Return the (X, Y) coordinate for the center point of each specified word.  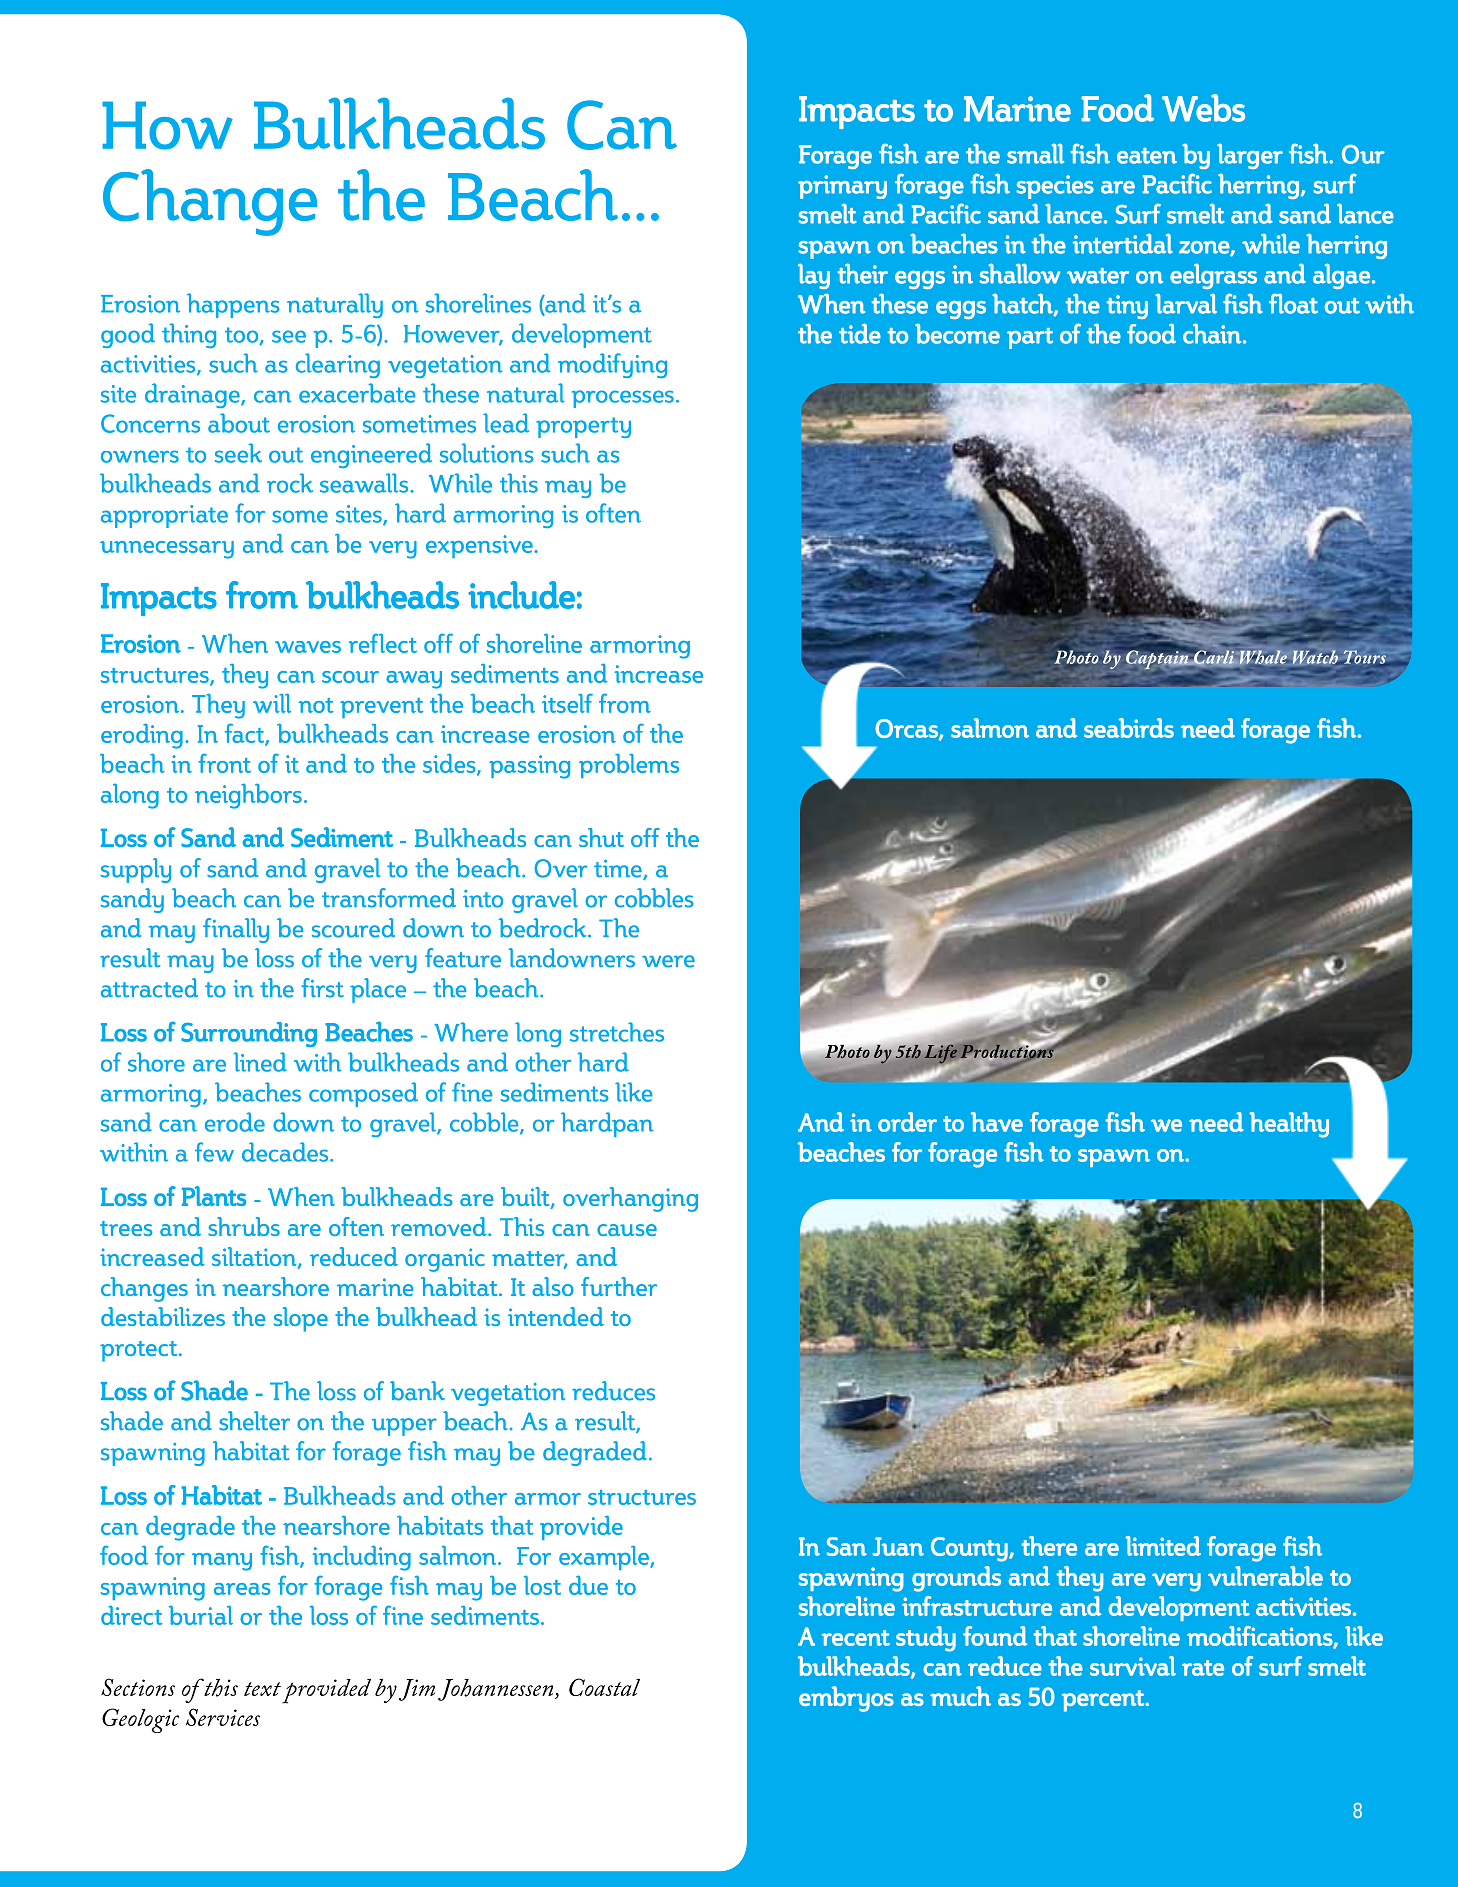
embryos (846, 1699)
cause (627, 1230)
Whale (1263, 657)
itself (567, 703)
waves (308, 647)
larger (1250, 156)
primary (842, 187)
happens (233, 305)
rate (1203, 1668)
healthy (1289, 1125)
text (262, 1689)
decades (286, 1152)
